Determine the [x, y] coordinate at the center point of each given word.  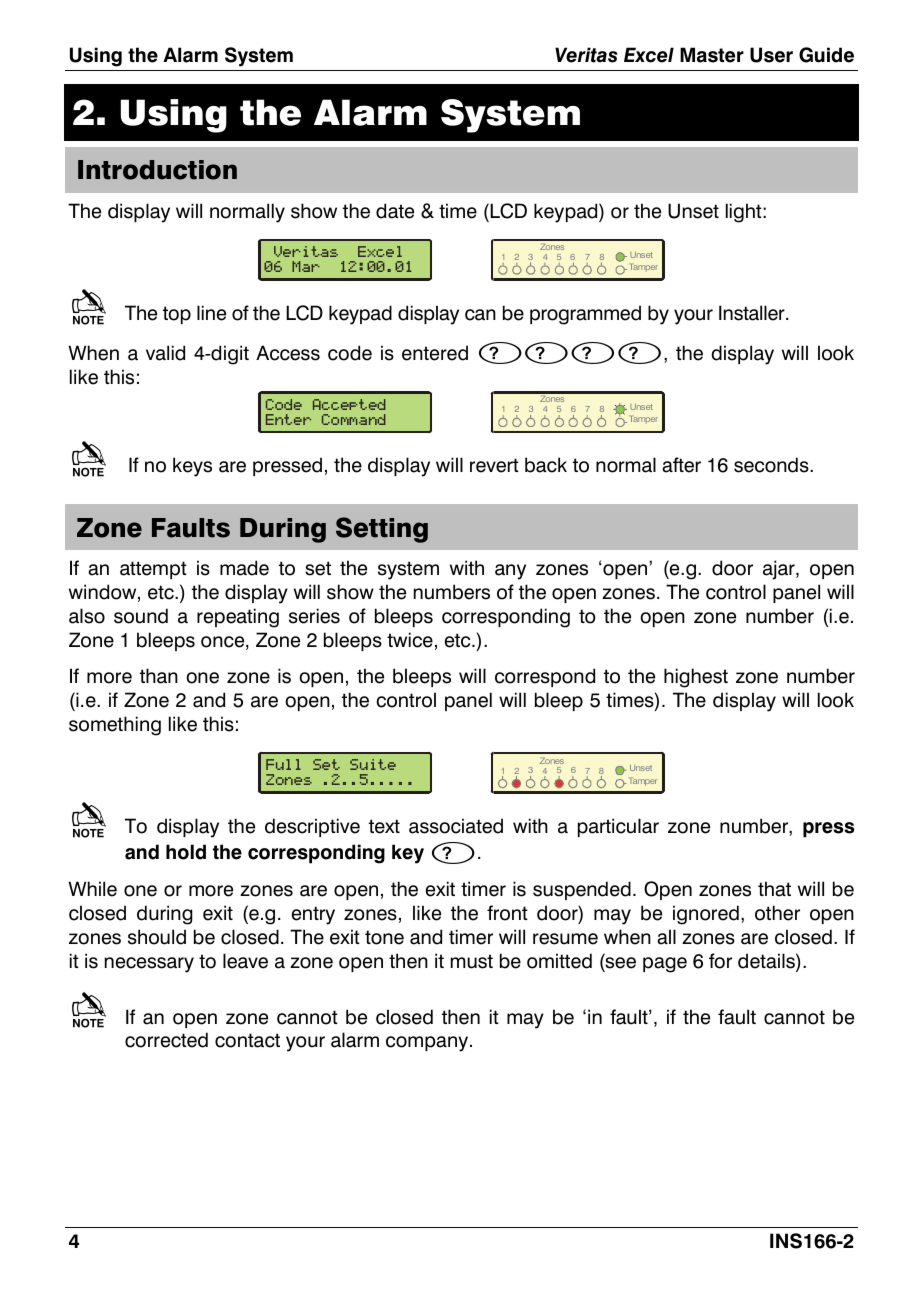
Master [712, 55]
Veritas [586, 55]
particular [618, 827]
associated [456, 826]
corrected [166, 1040]
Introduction [157, 170]
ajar [780, 570]
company [428, 1044]
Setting [382, 530]
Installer [753, 313]
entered [435, 353]
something [115, 726]
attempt [153, 570]
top [177, 315]
